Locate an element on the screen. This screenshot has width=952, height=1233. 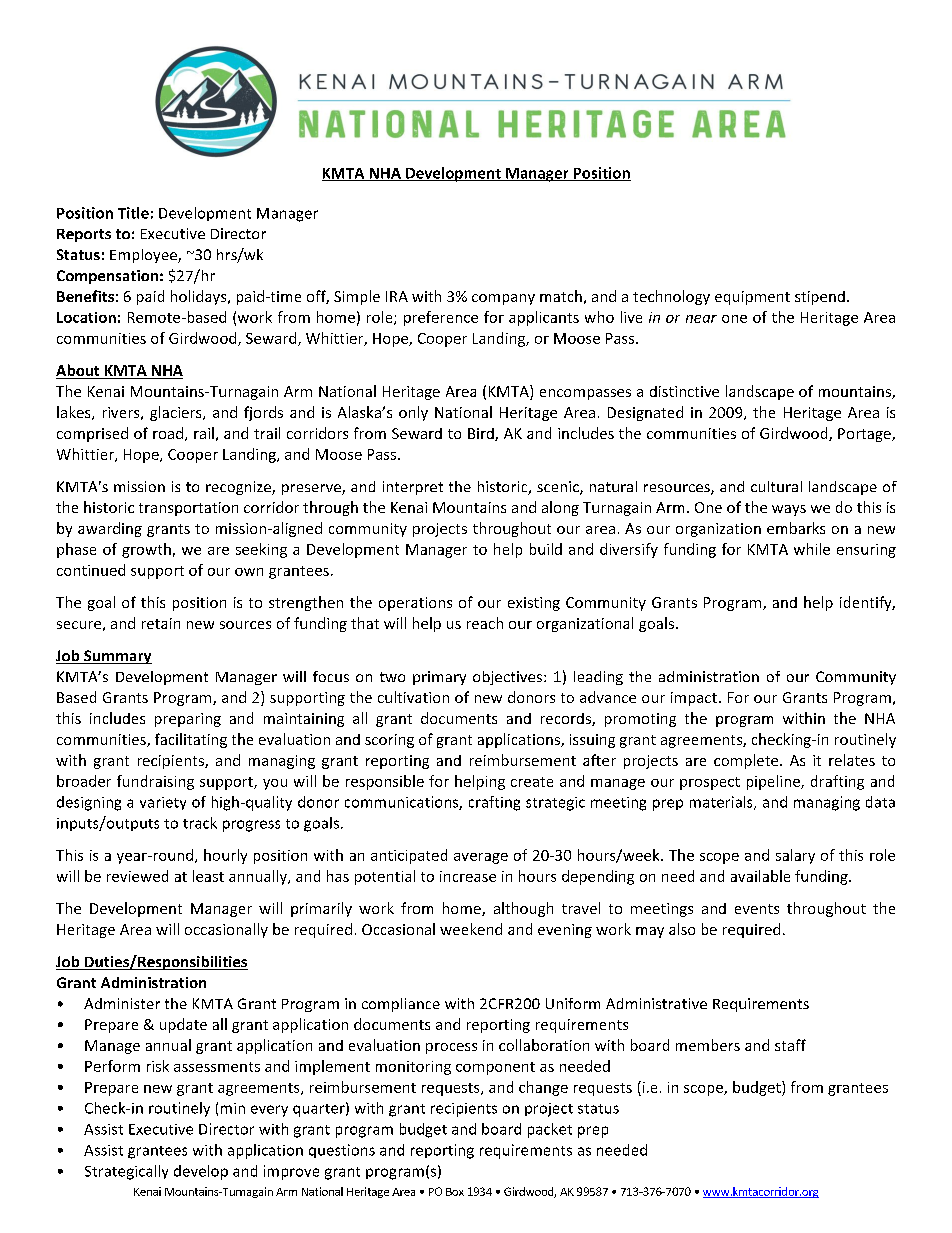
average is located at coordinates (481, 858).
